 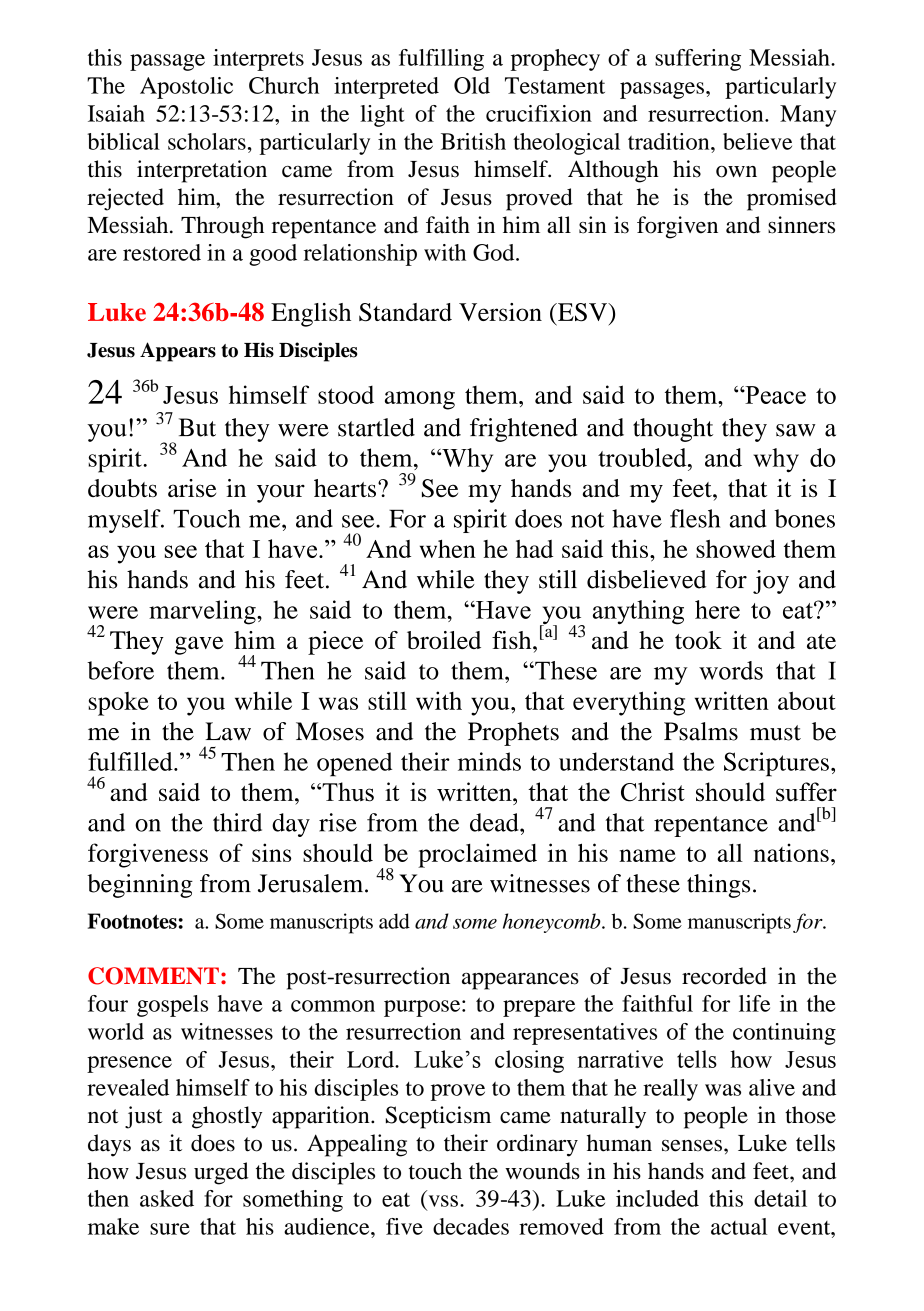 I want to click on Many, so click(x=808, y=116).
